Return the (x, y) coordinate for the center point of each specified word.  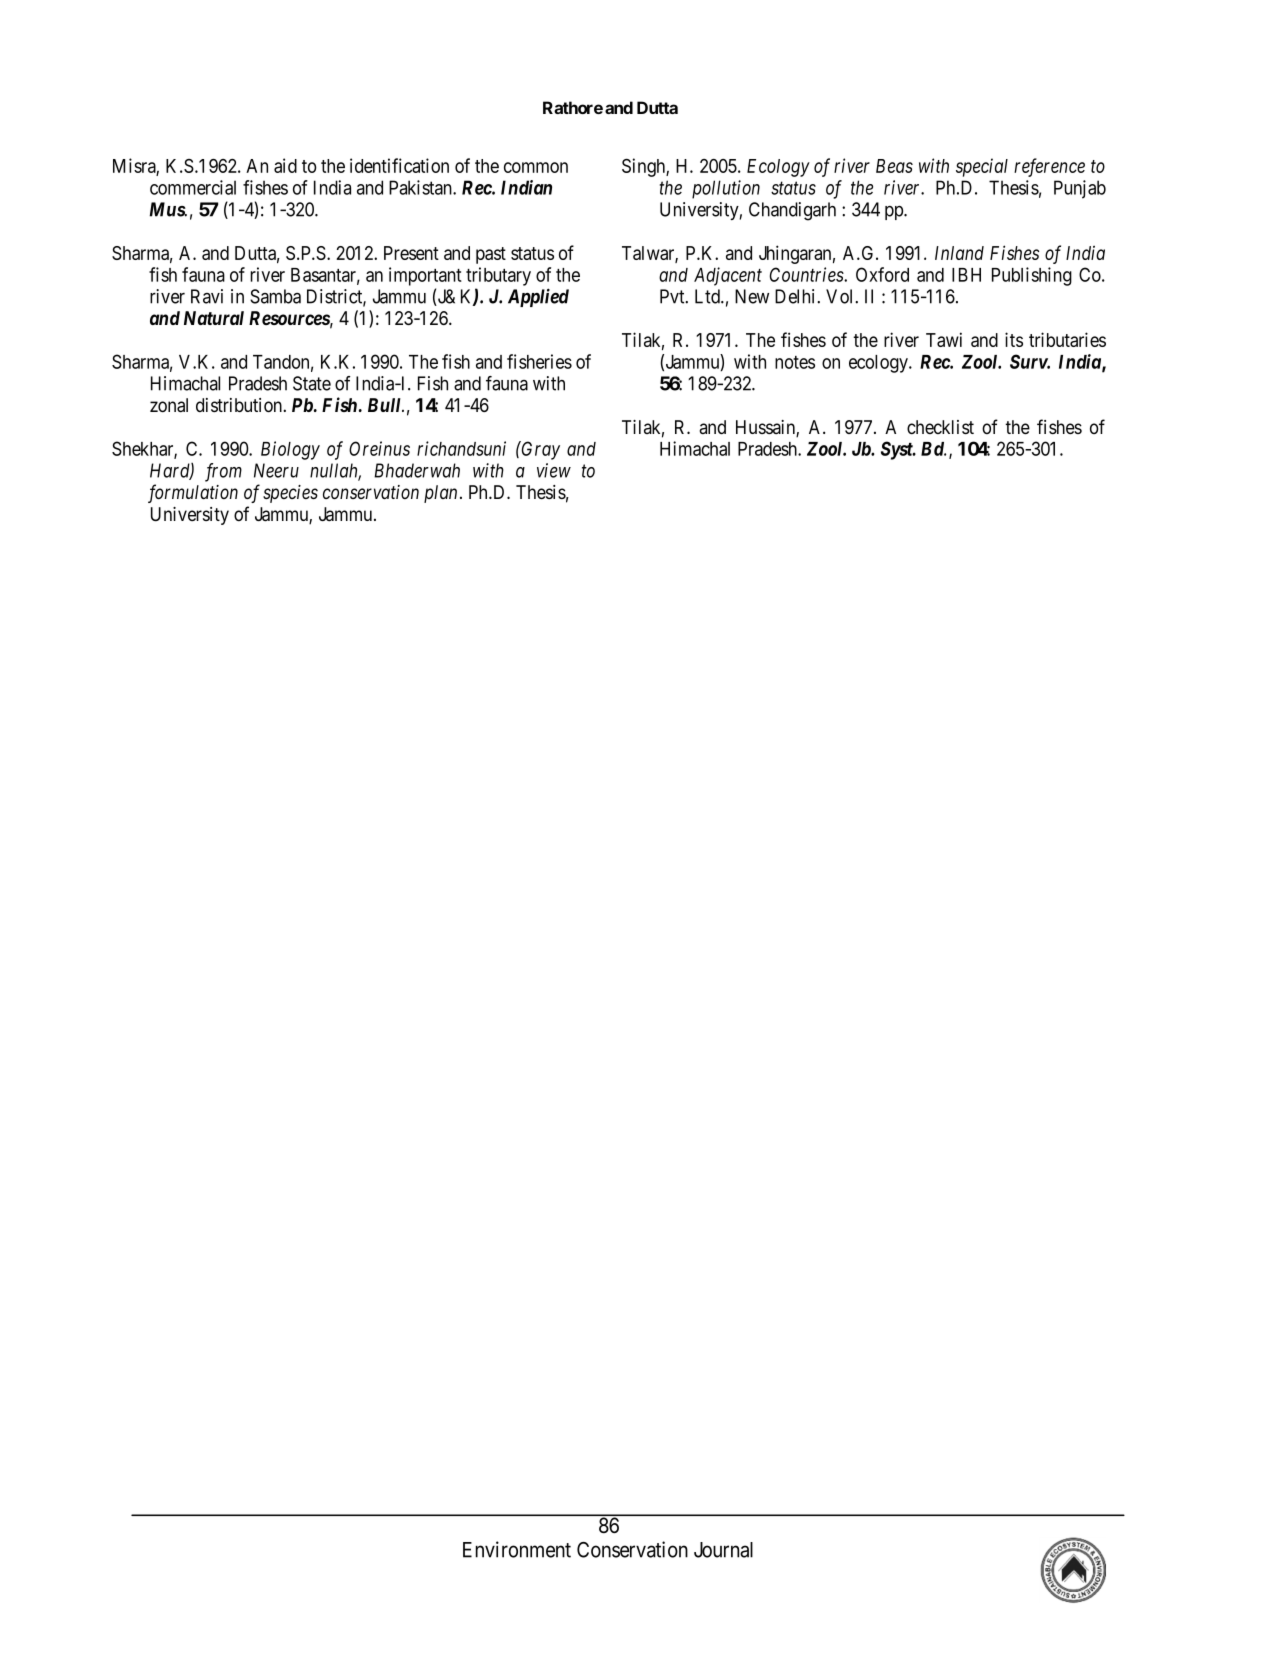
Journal (723, 1550)
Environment (517, 1549)
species (290, 494)
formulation (193, 493)
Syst (897, 450)
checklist (940, 427)
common (536, 167)
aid (285, 165)
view (554, 470)
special (982, 167)
